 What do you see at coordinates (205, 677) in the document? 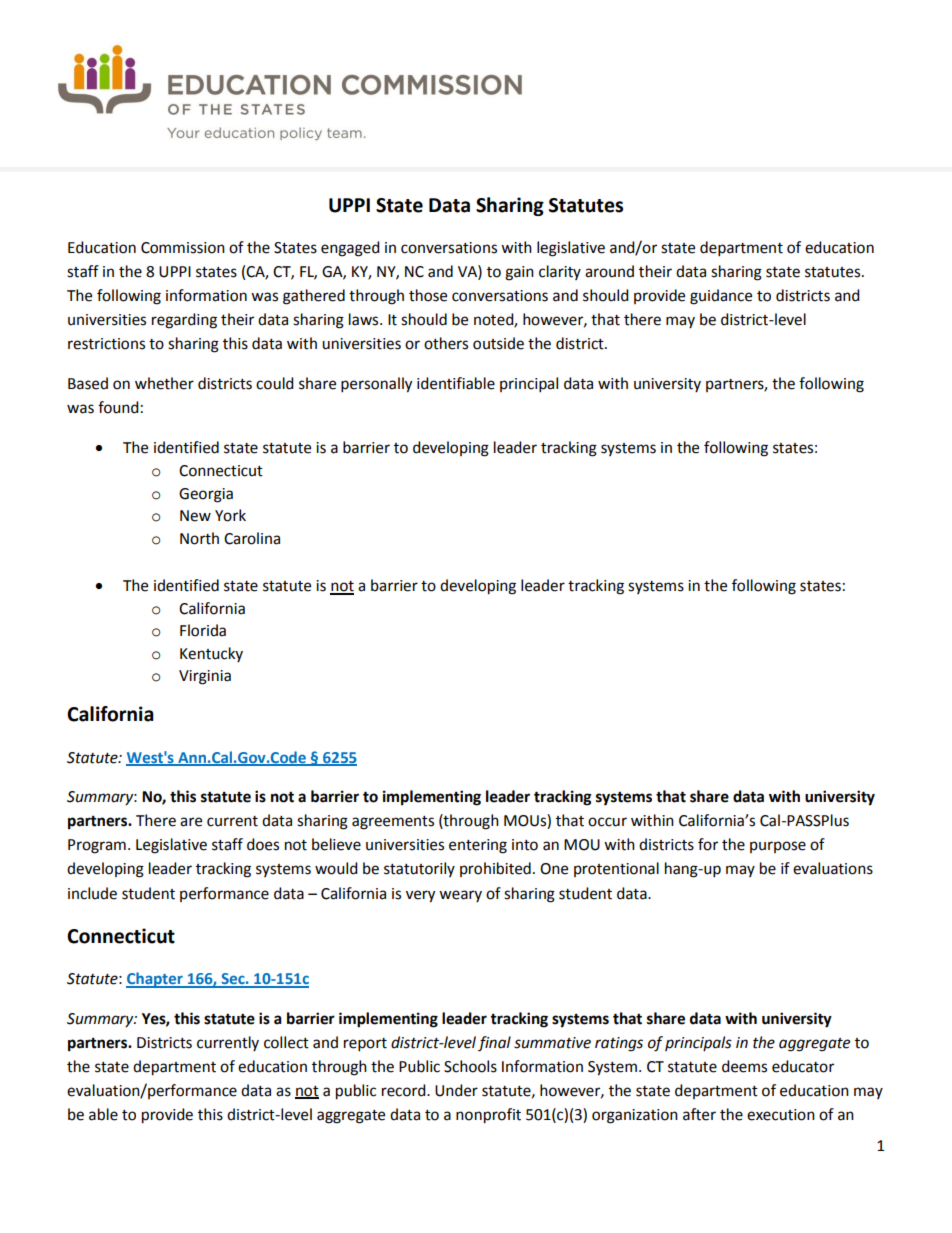
I see `Virginia` at bounding box center [205, 677].
